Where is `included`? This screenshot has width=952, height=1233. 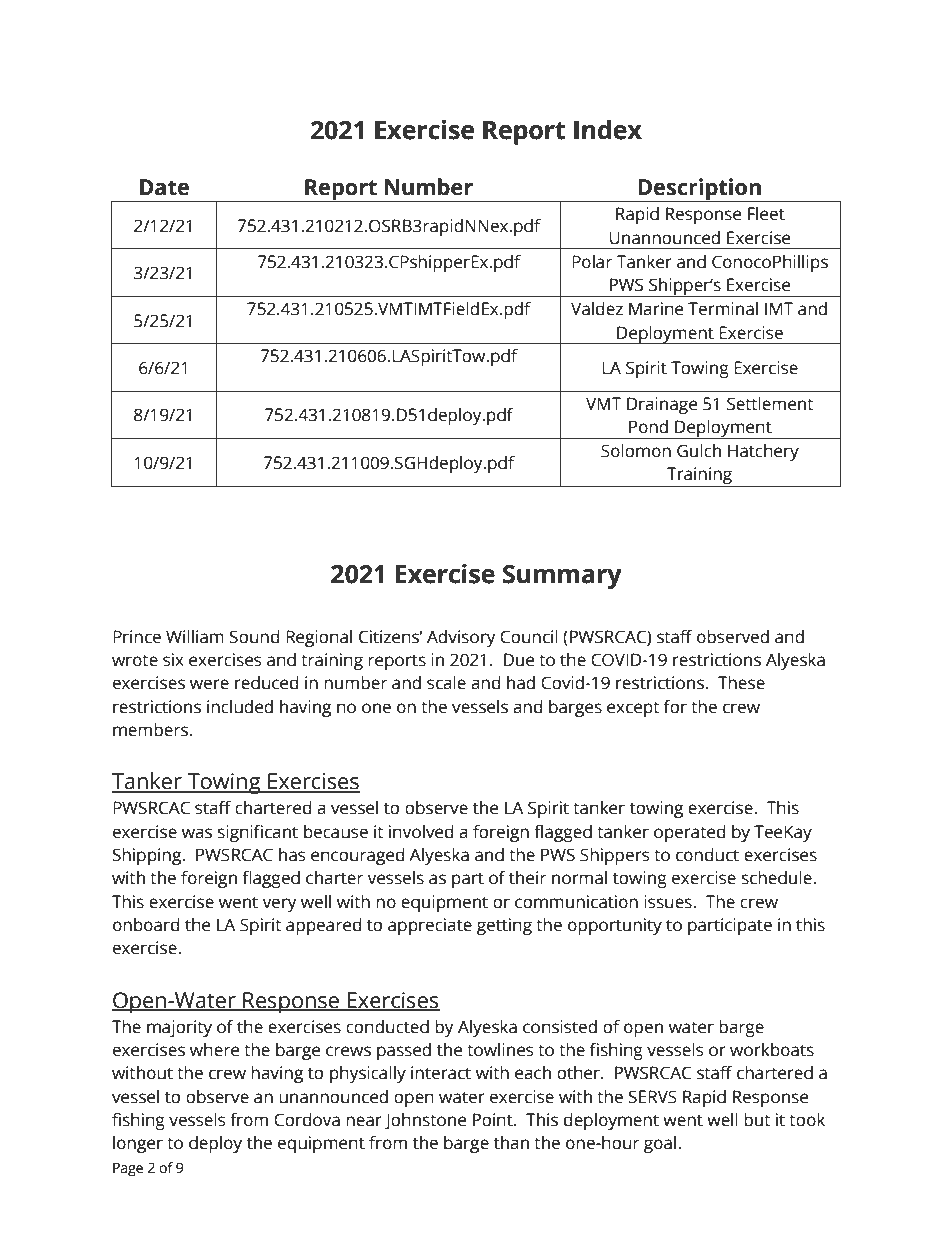
included is located at coordinates (240, 707).
